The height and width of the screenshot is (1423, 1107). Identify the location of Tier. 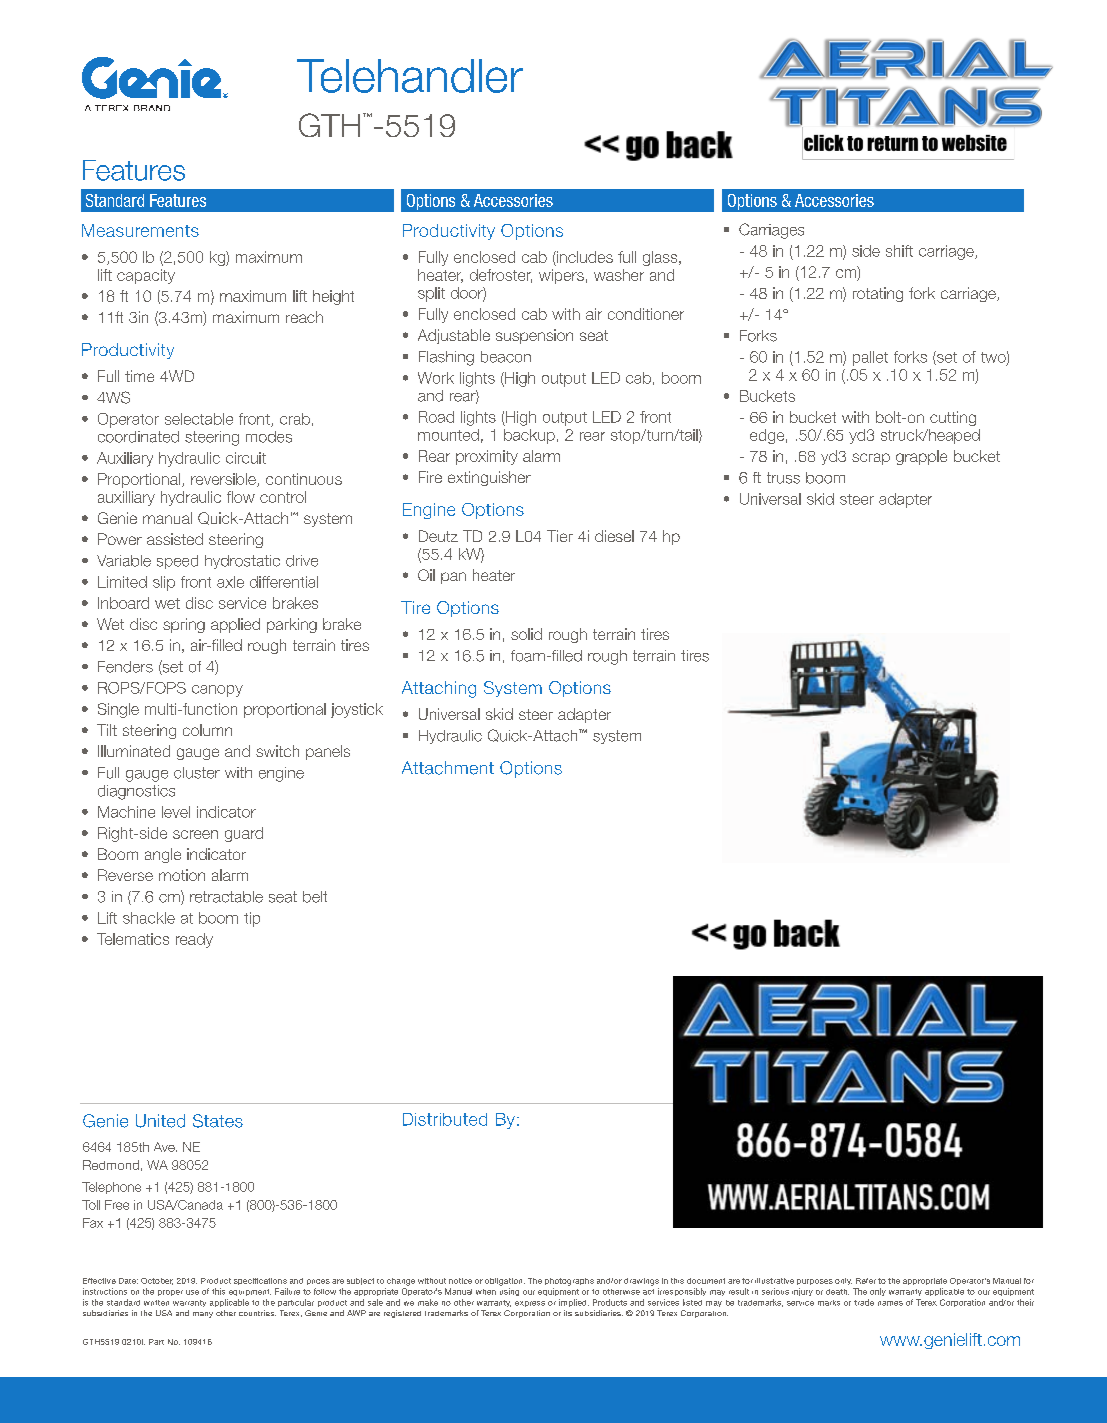
(560, 536).
